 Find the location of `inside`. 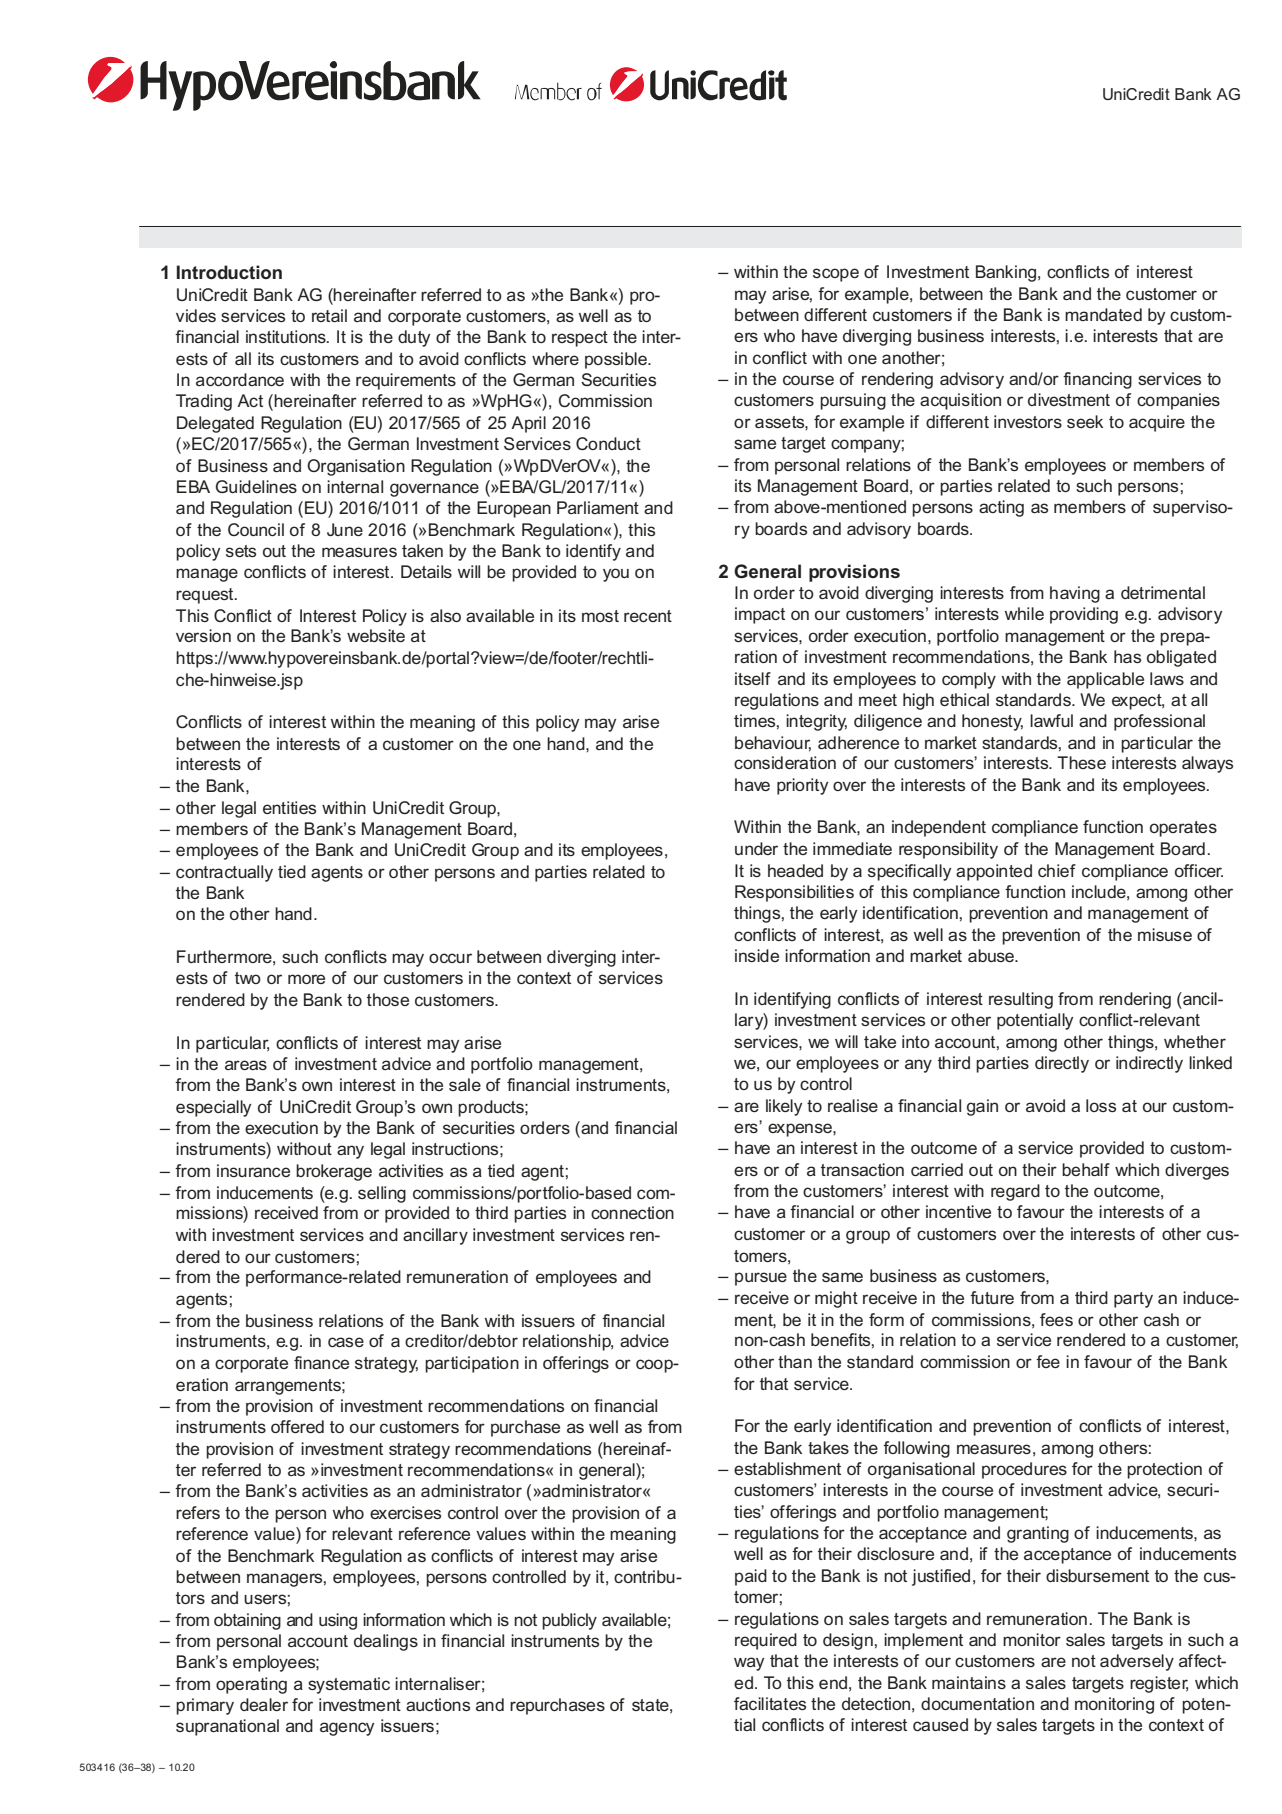

inside is located at coordinates (757, 955).
